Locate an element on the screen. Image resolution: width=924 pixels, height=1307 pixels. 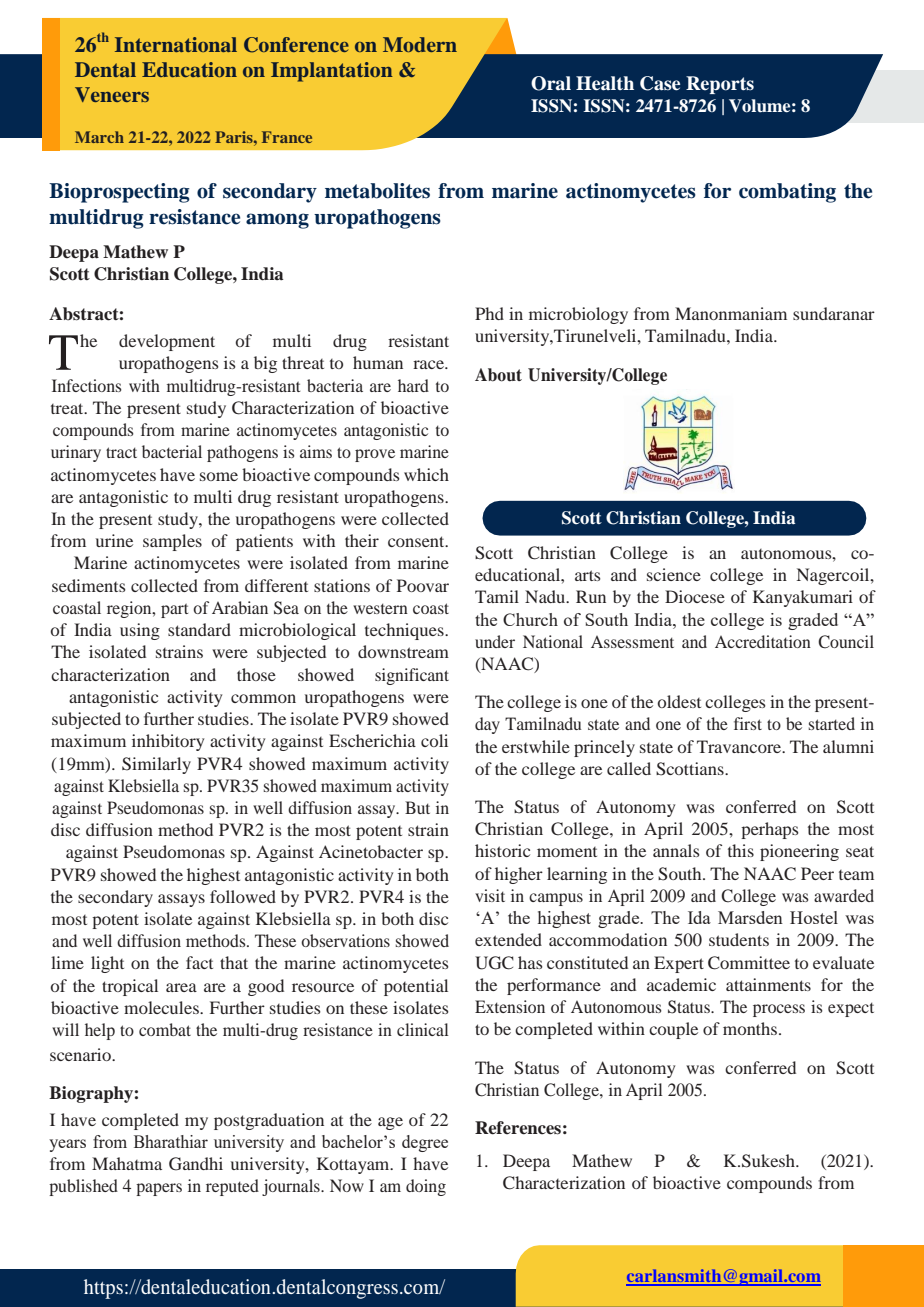
fact is located at coordinates (199, 962).
